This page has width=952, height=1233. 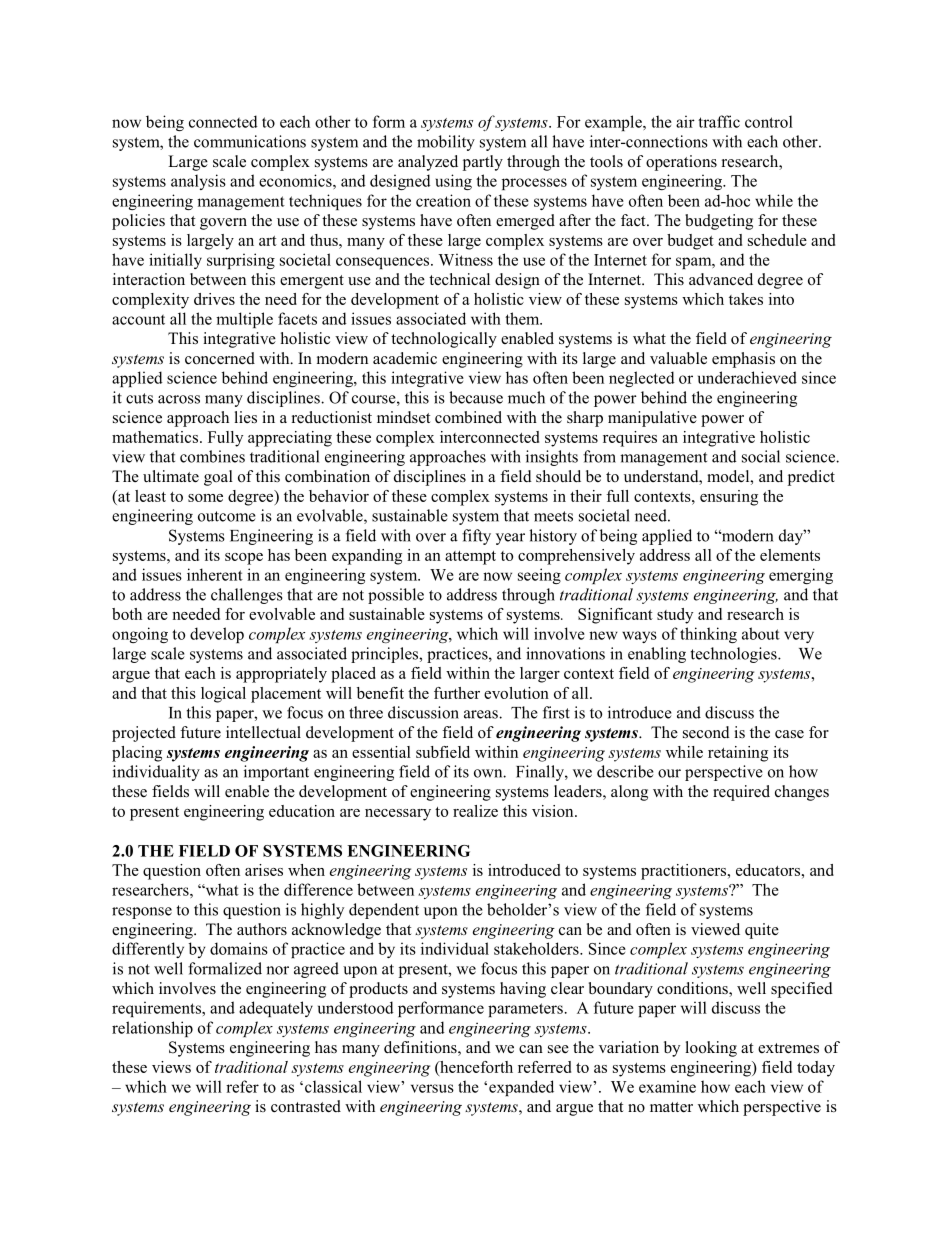 What do you see at coordinates (470, 558) in the page?
I see `attempt` at bounding box center [470, 558].
